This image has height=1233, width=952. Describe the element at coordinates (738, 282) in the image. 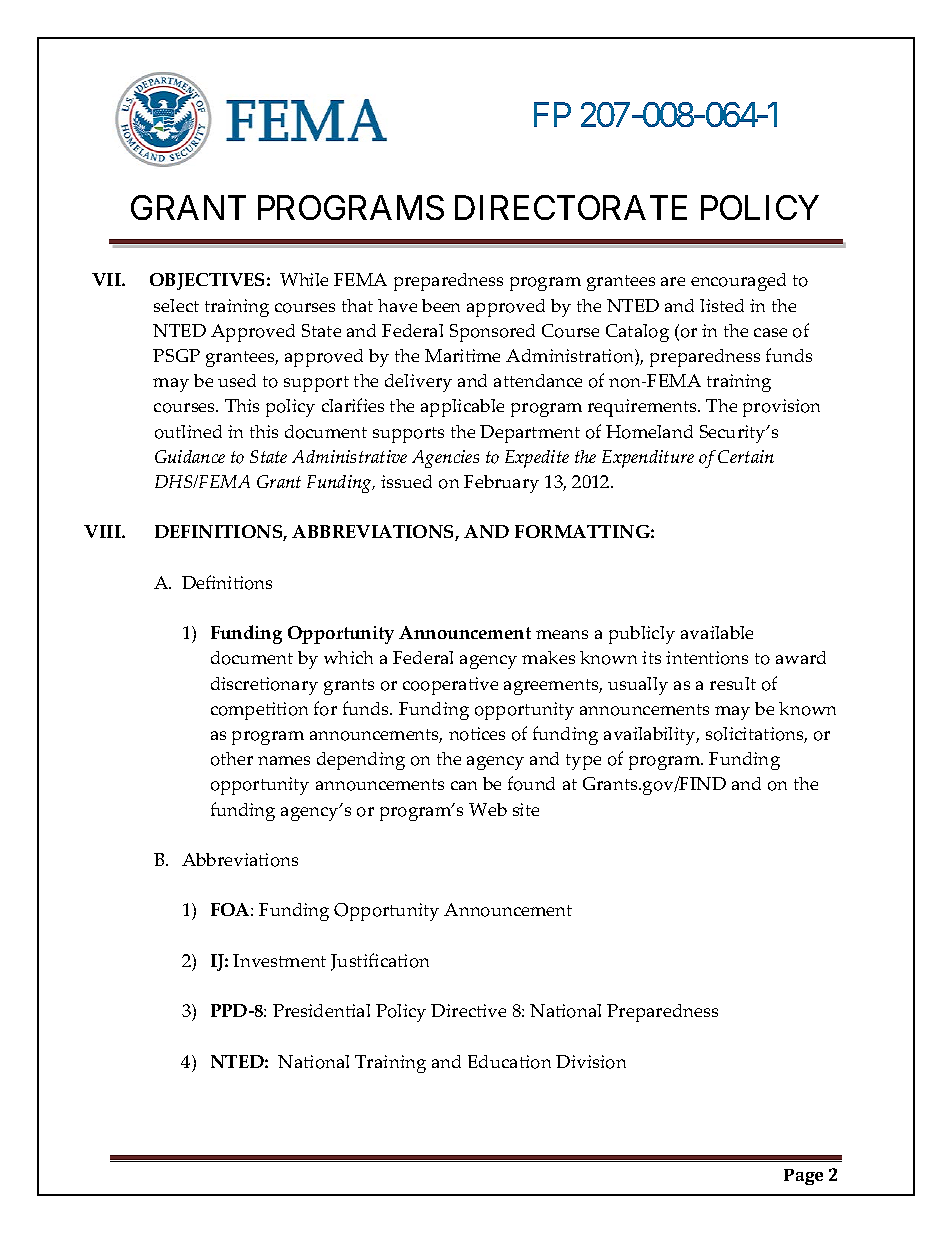

I see `encouraged` at that location.
